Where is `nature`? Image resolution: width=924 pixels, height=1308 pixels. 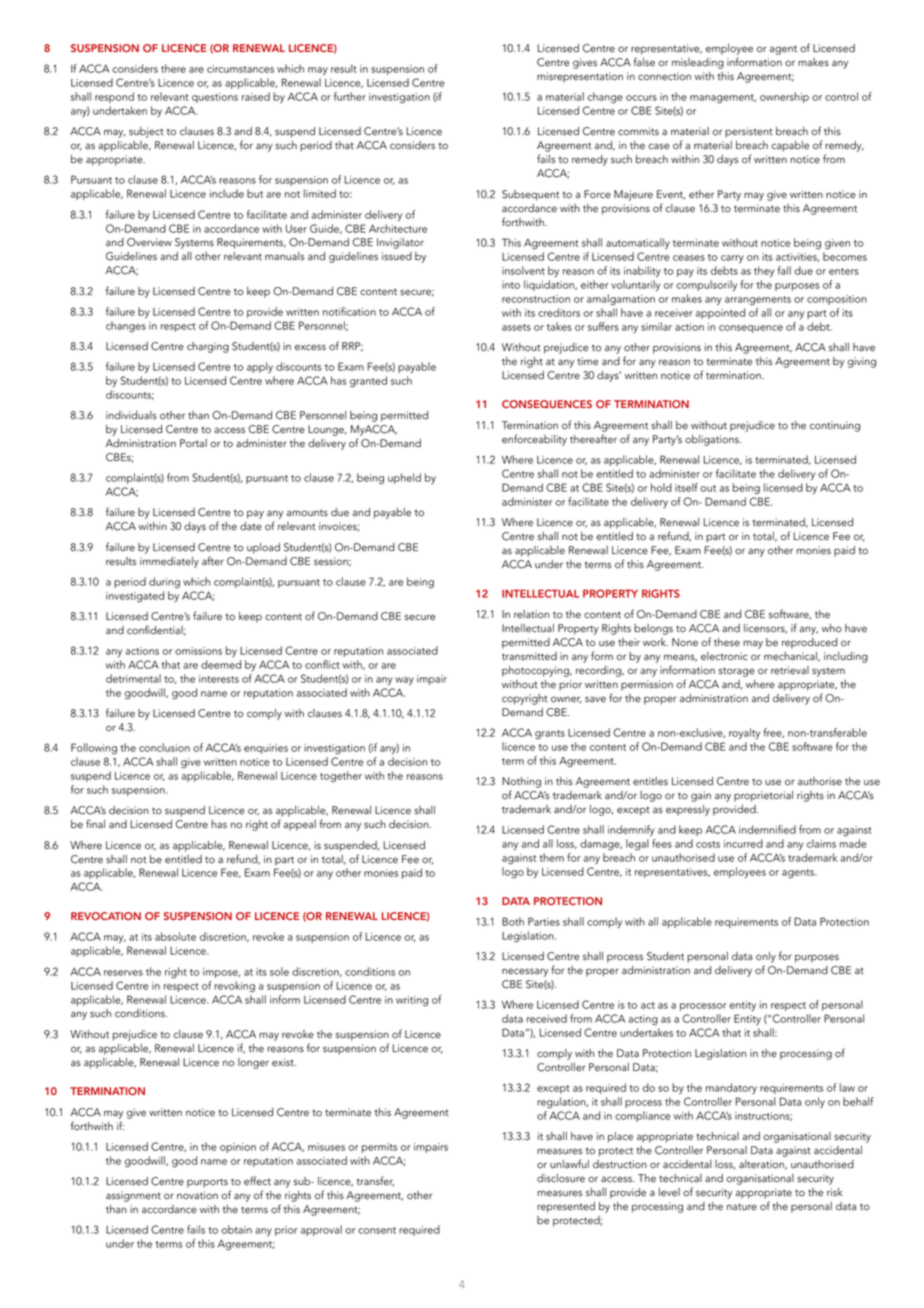 nature is located at coordinates (742, 1207).
